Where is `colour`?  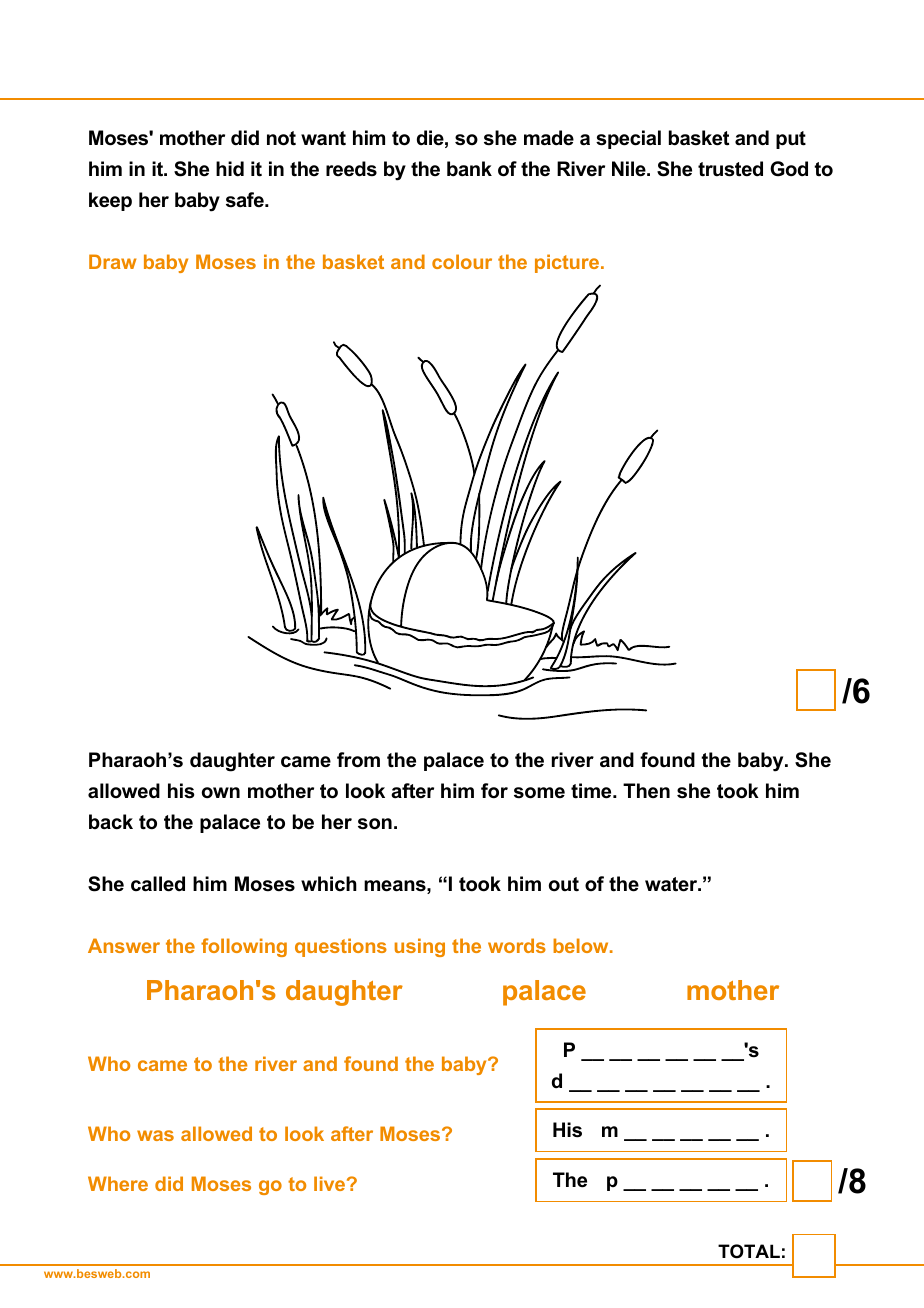
colour is located at coordinates (462, 261).
